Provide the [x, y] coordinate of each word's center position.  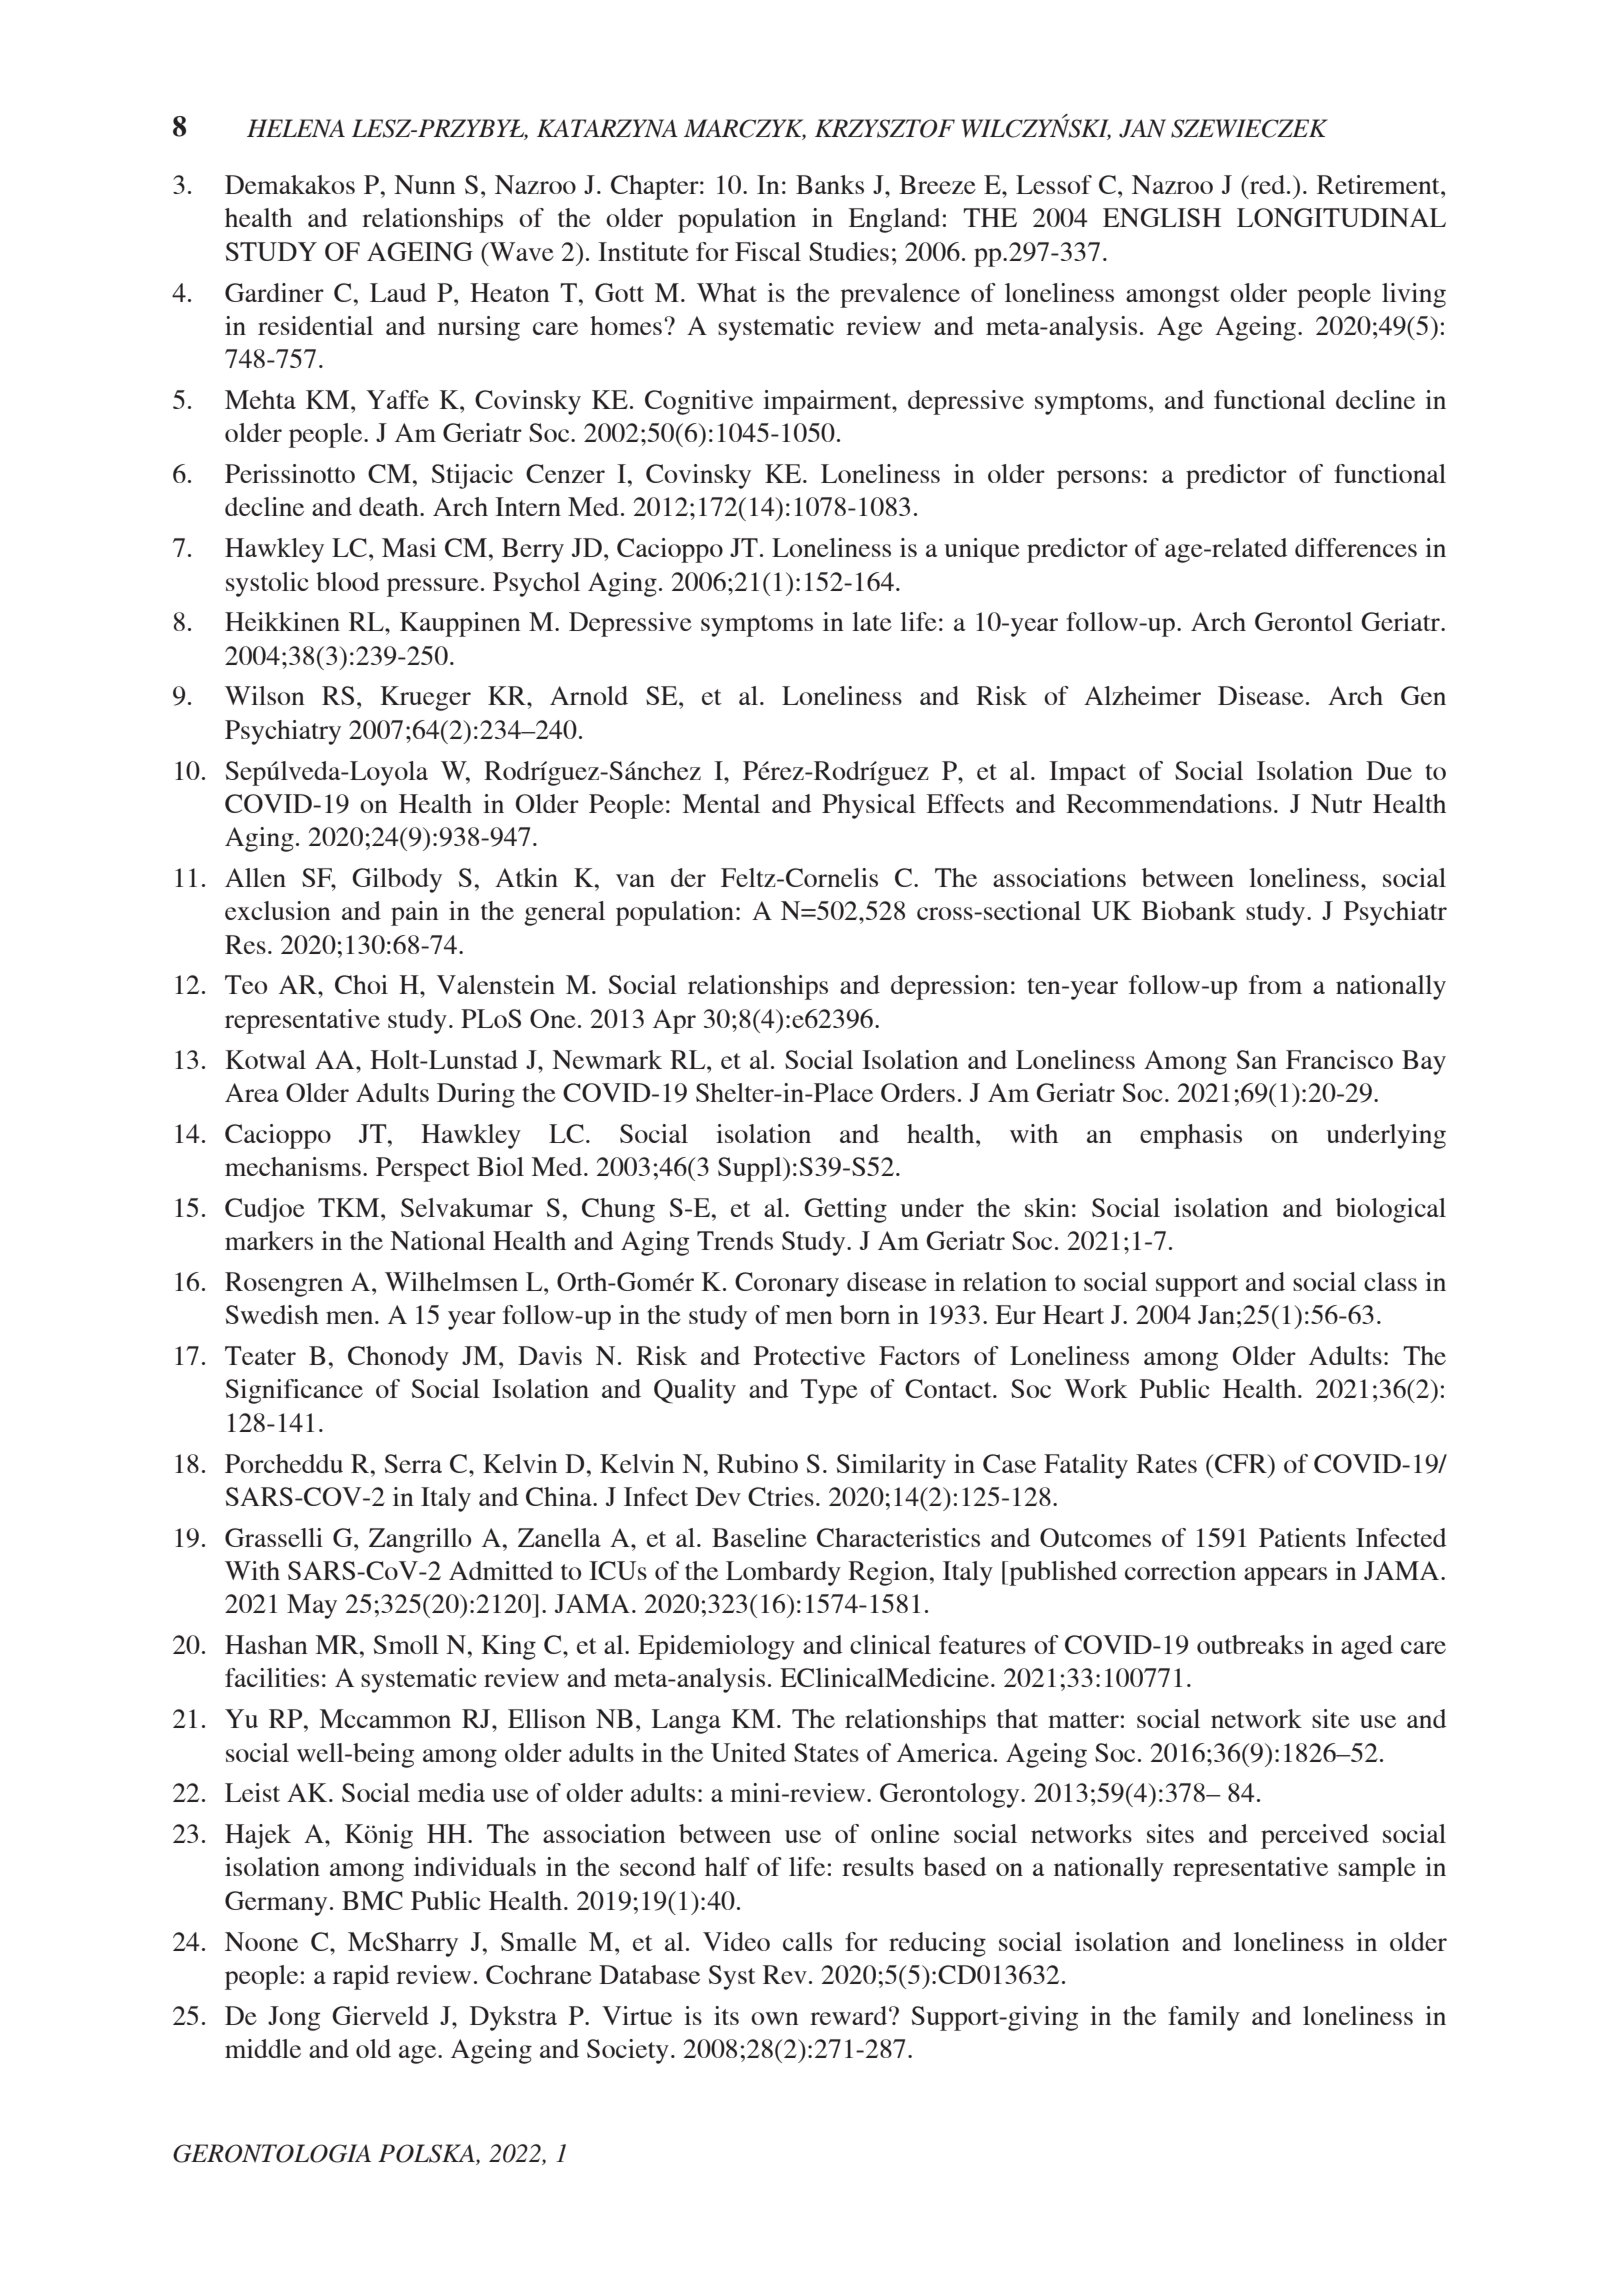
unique [982, 550]
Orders [918, 1092]
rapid [361, 1977]
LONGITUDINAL [1341, 217]
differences [1356, 547]
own [775, 2018]
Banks [830, 184]
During [476, 1095]
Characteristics [898, 1537]
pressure [433, 587]
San [1257, 1059]
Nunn [425, 184]
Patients [1302, 1537]
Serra [413, 1463]
